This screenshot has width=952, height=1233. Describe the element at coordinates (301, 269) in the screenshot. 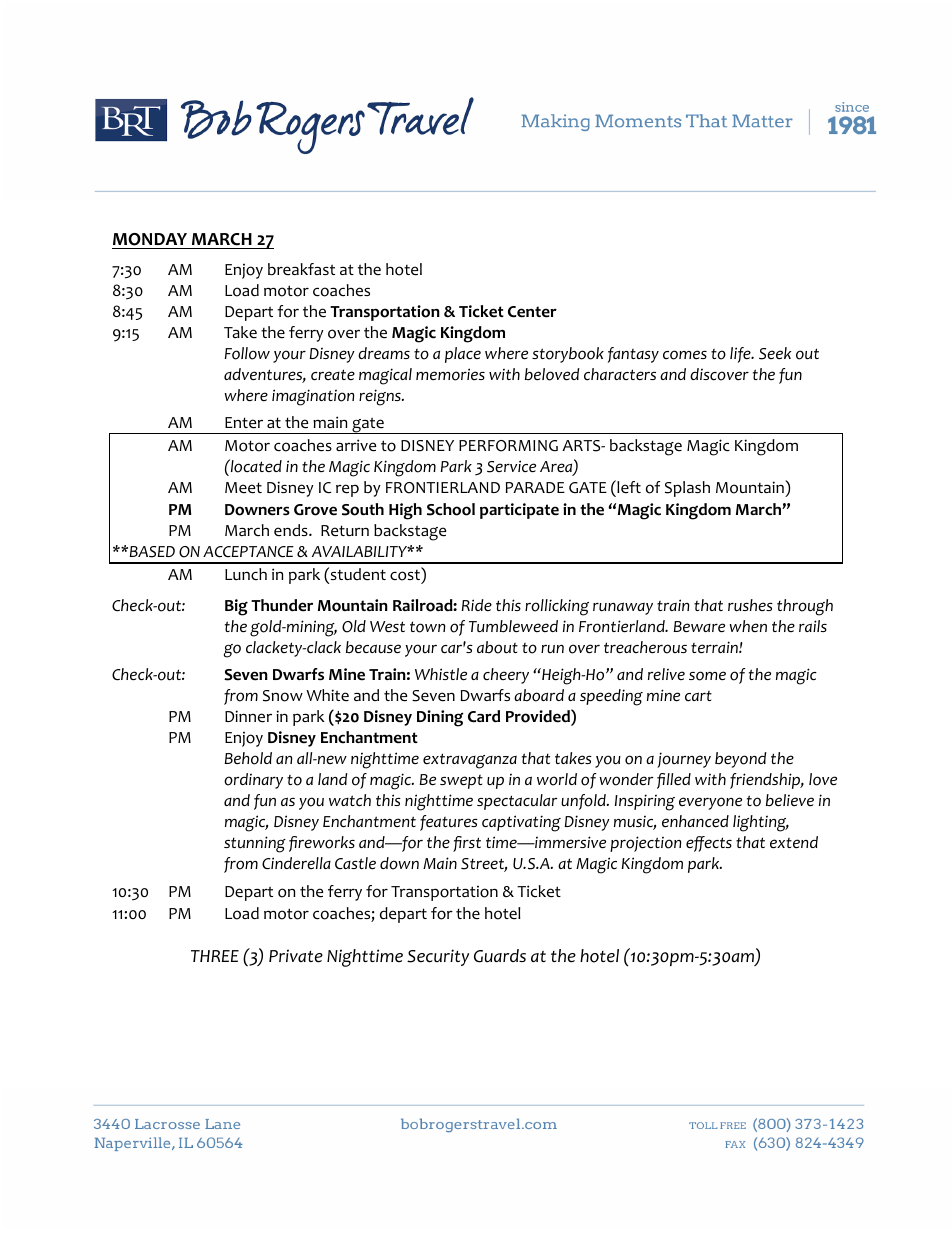

I see `breakfast` at that location.
